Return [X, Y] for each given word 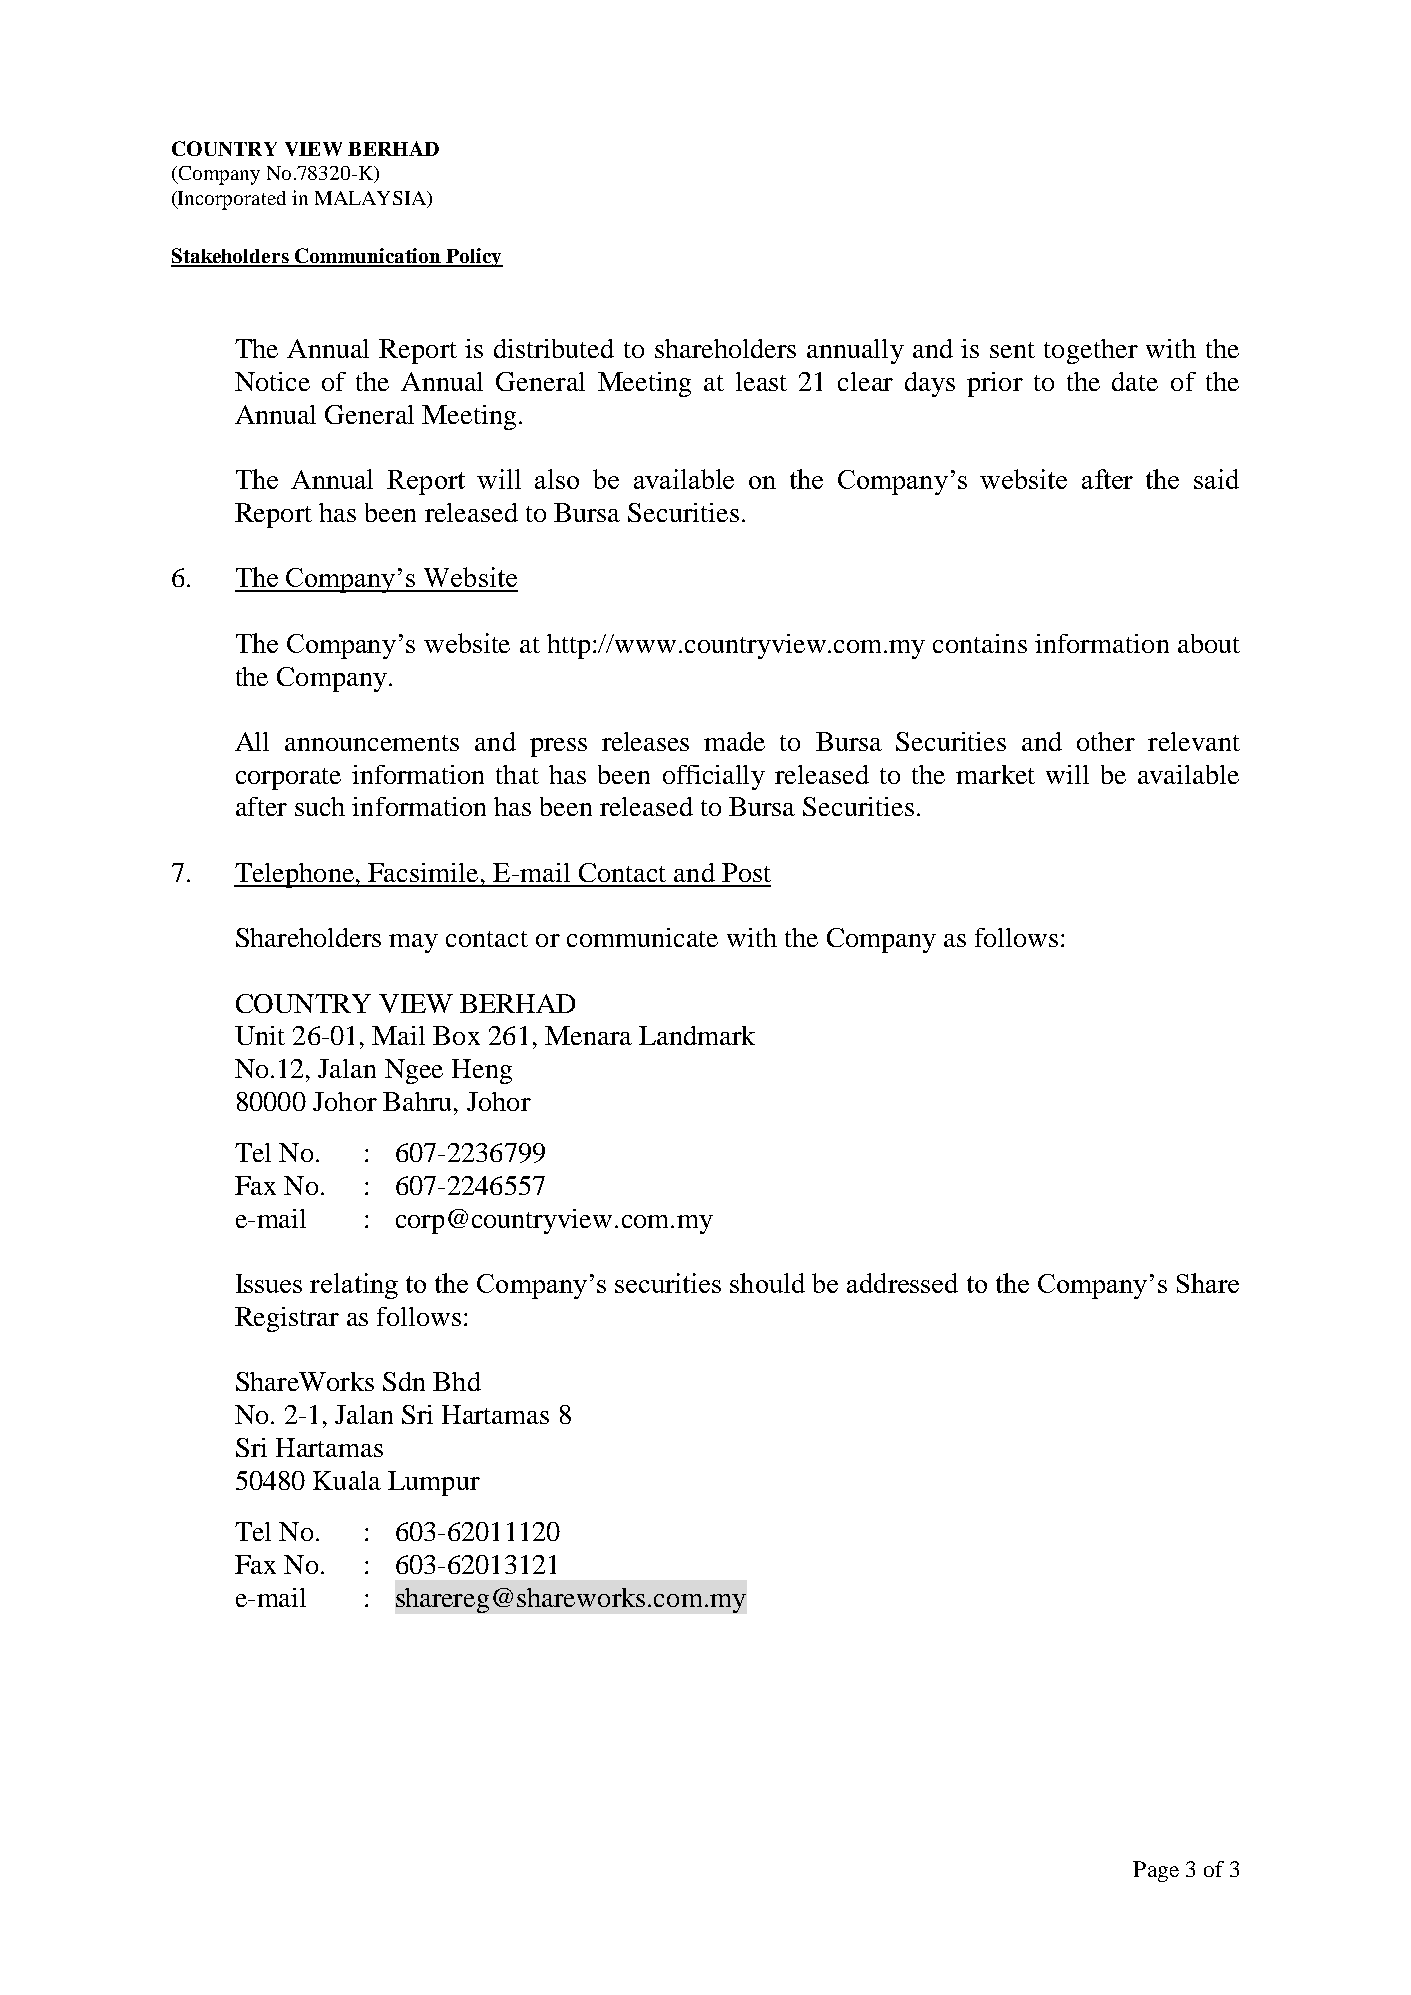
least [761, 381]
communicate [642, 937]
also [557, 479]
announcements [372, 743]
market [995, 774]
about [1209, 643]
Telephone [295, 875]
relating [354, 1286]
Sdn [404, 1381]
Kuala [347, 1480]
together [1091, 351]
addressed [902, 1283]
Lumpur [434, 1483]
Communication [368, 257]
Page [1156, 1871]
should [767, 1283]
